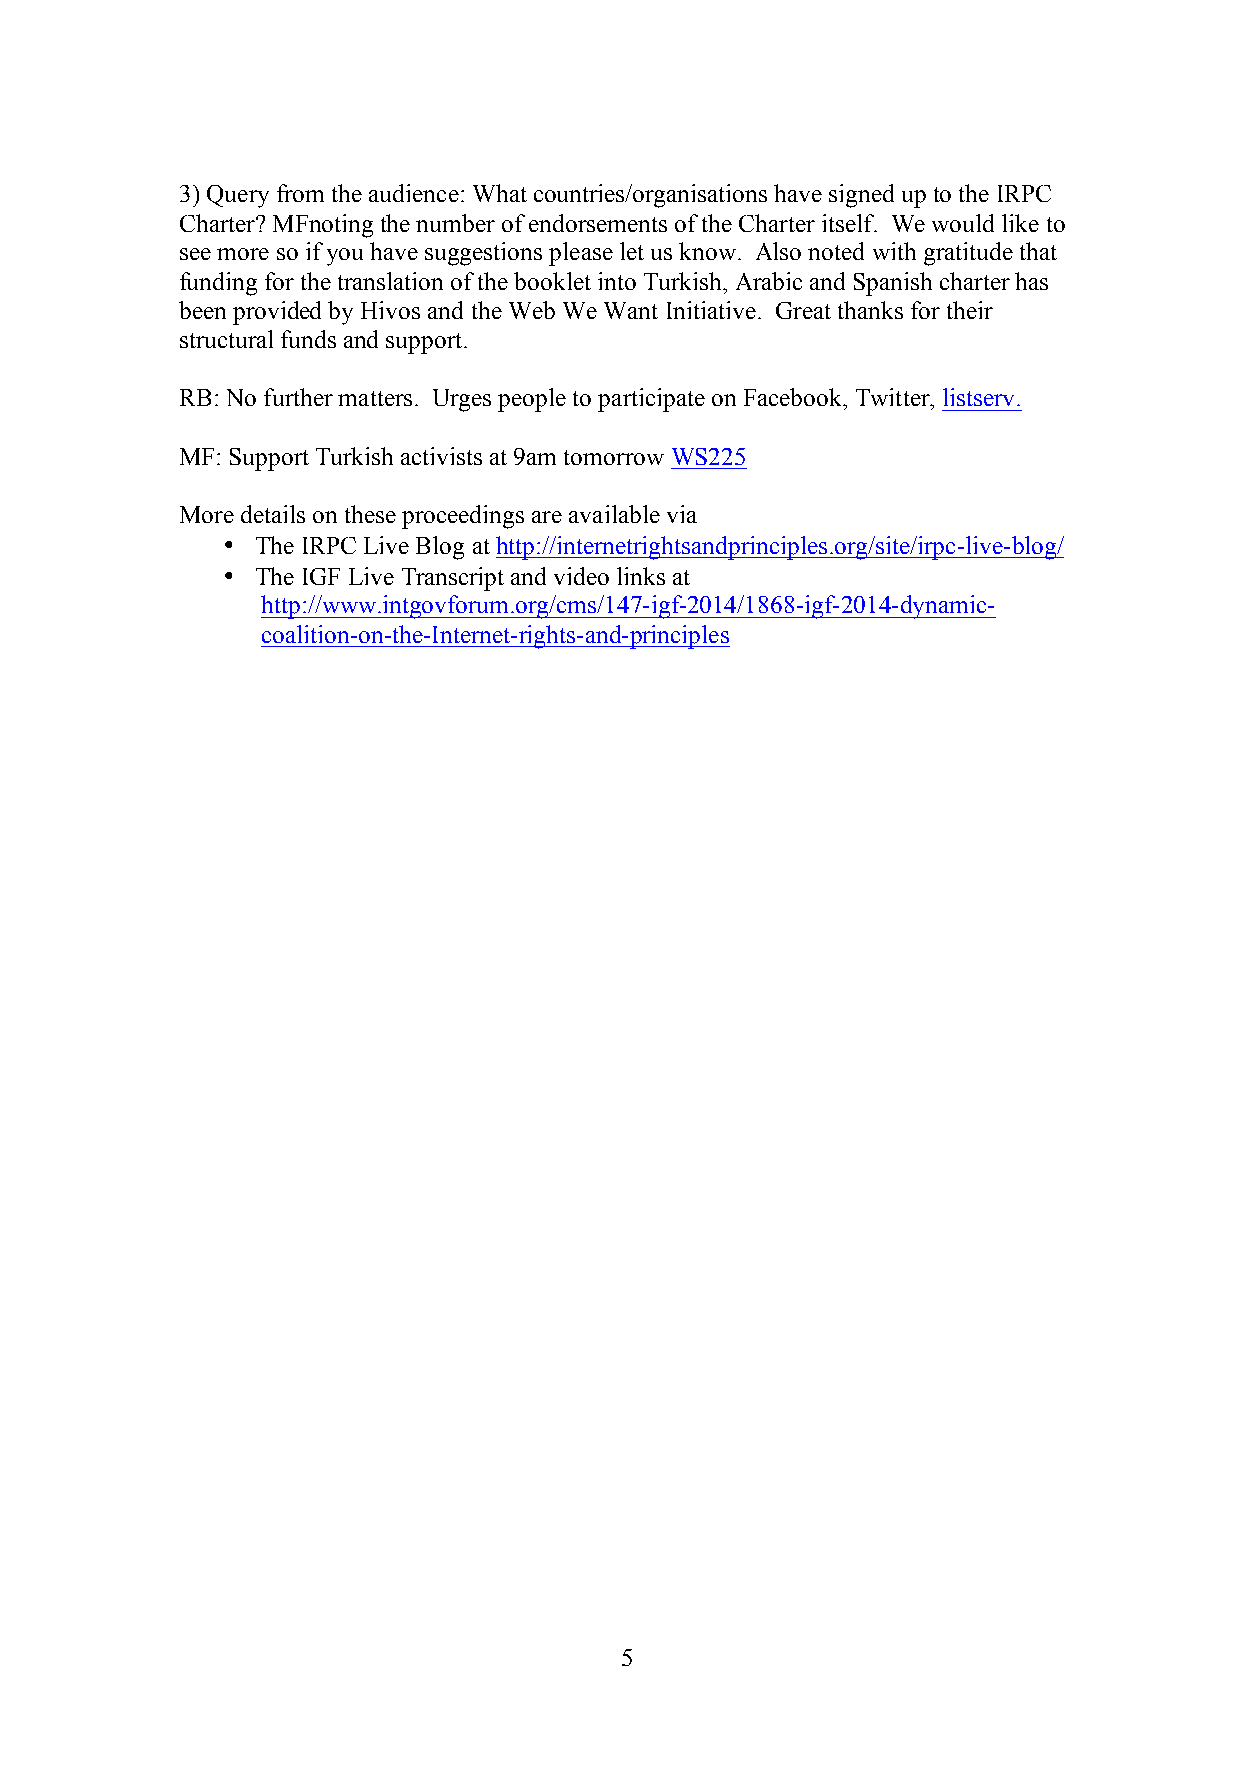  I want to click on would, so click(963, 223).
